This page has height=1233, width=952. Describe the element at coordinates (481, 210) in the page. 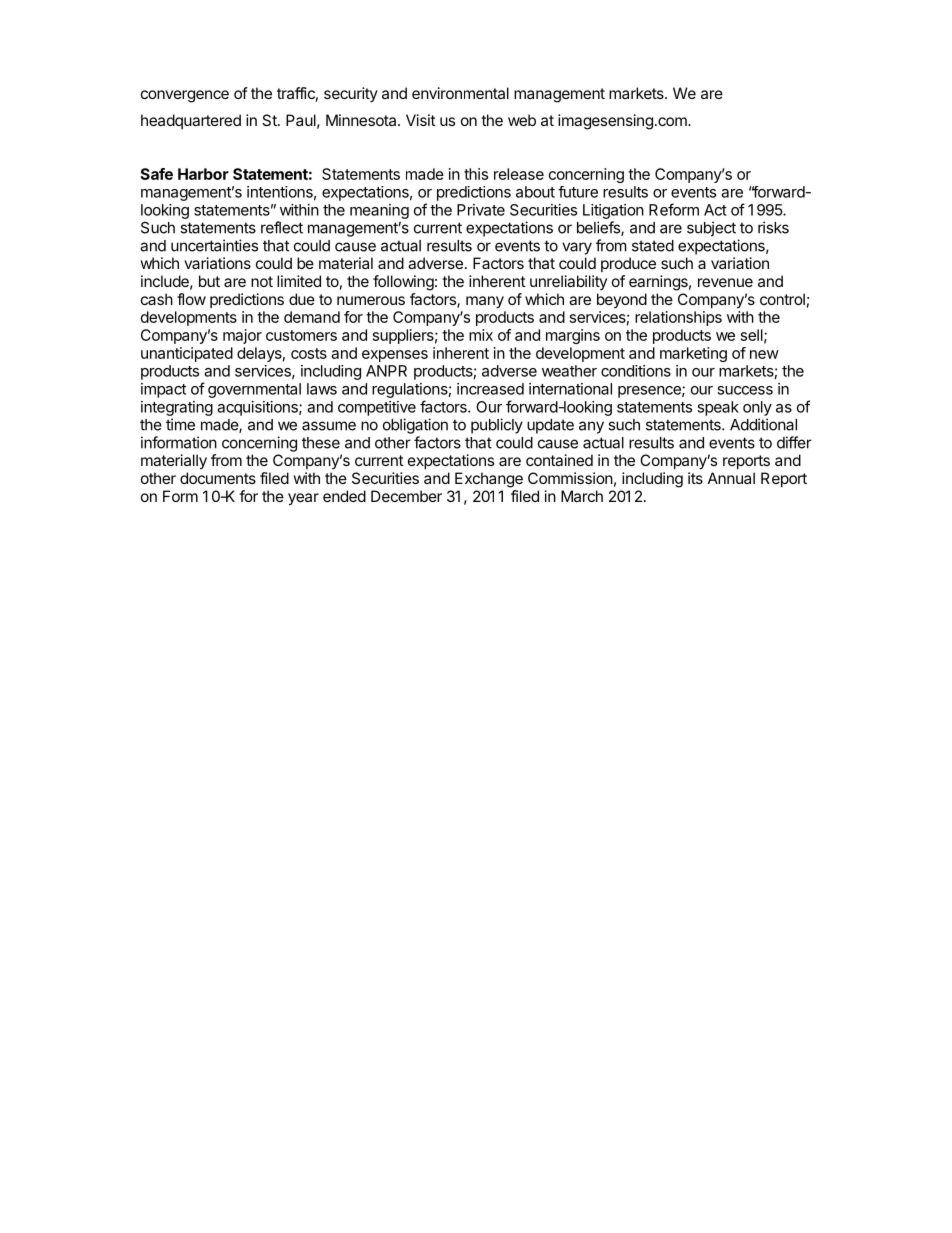

I see `Private` at that location.
